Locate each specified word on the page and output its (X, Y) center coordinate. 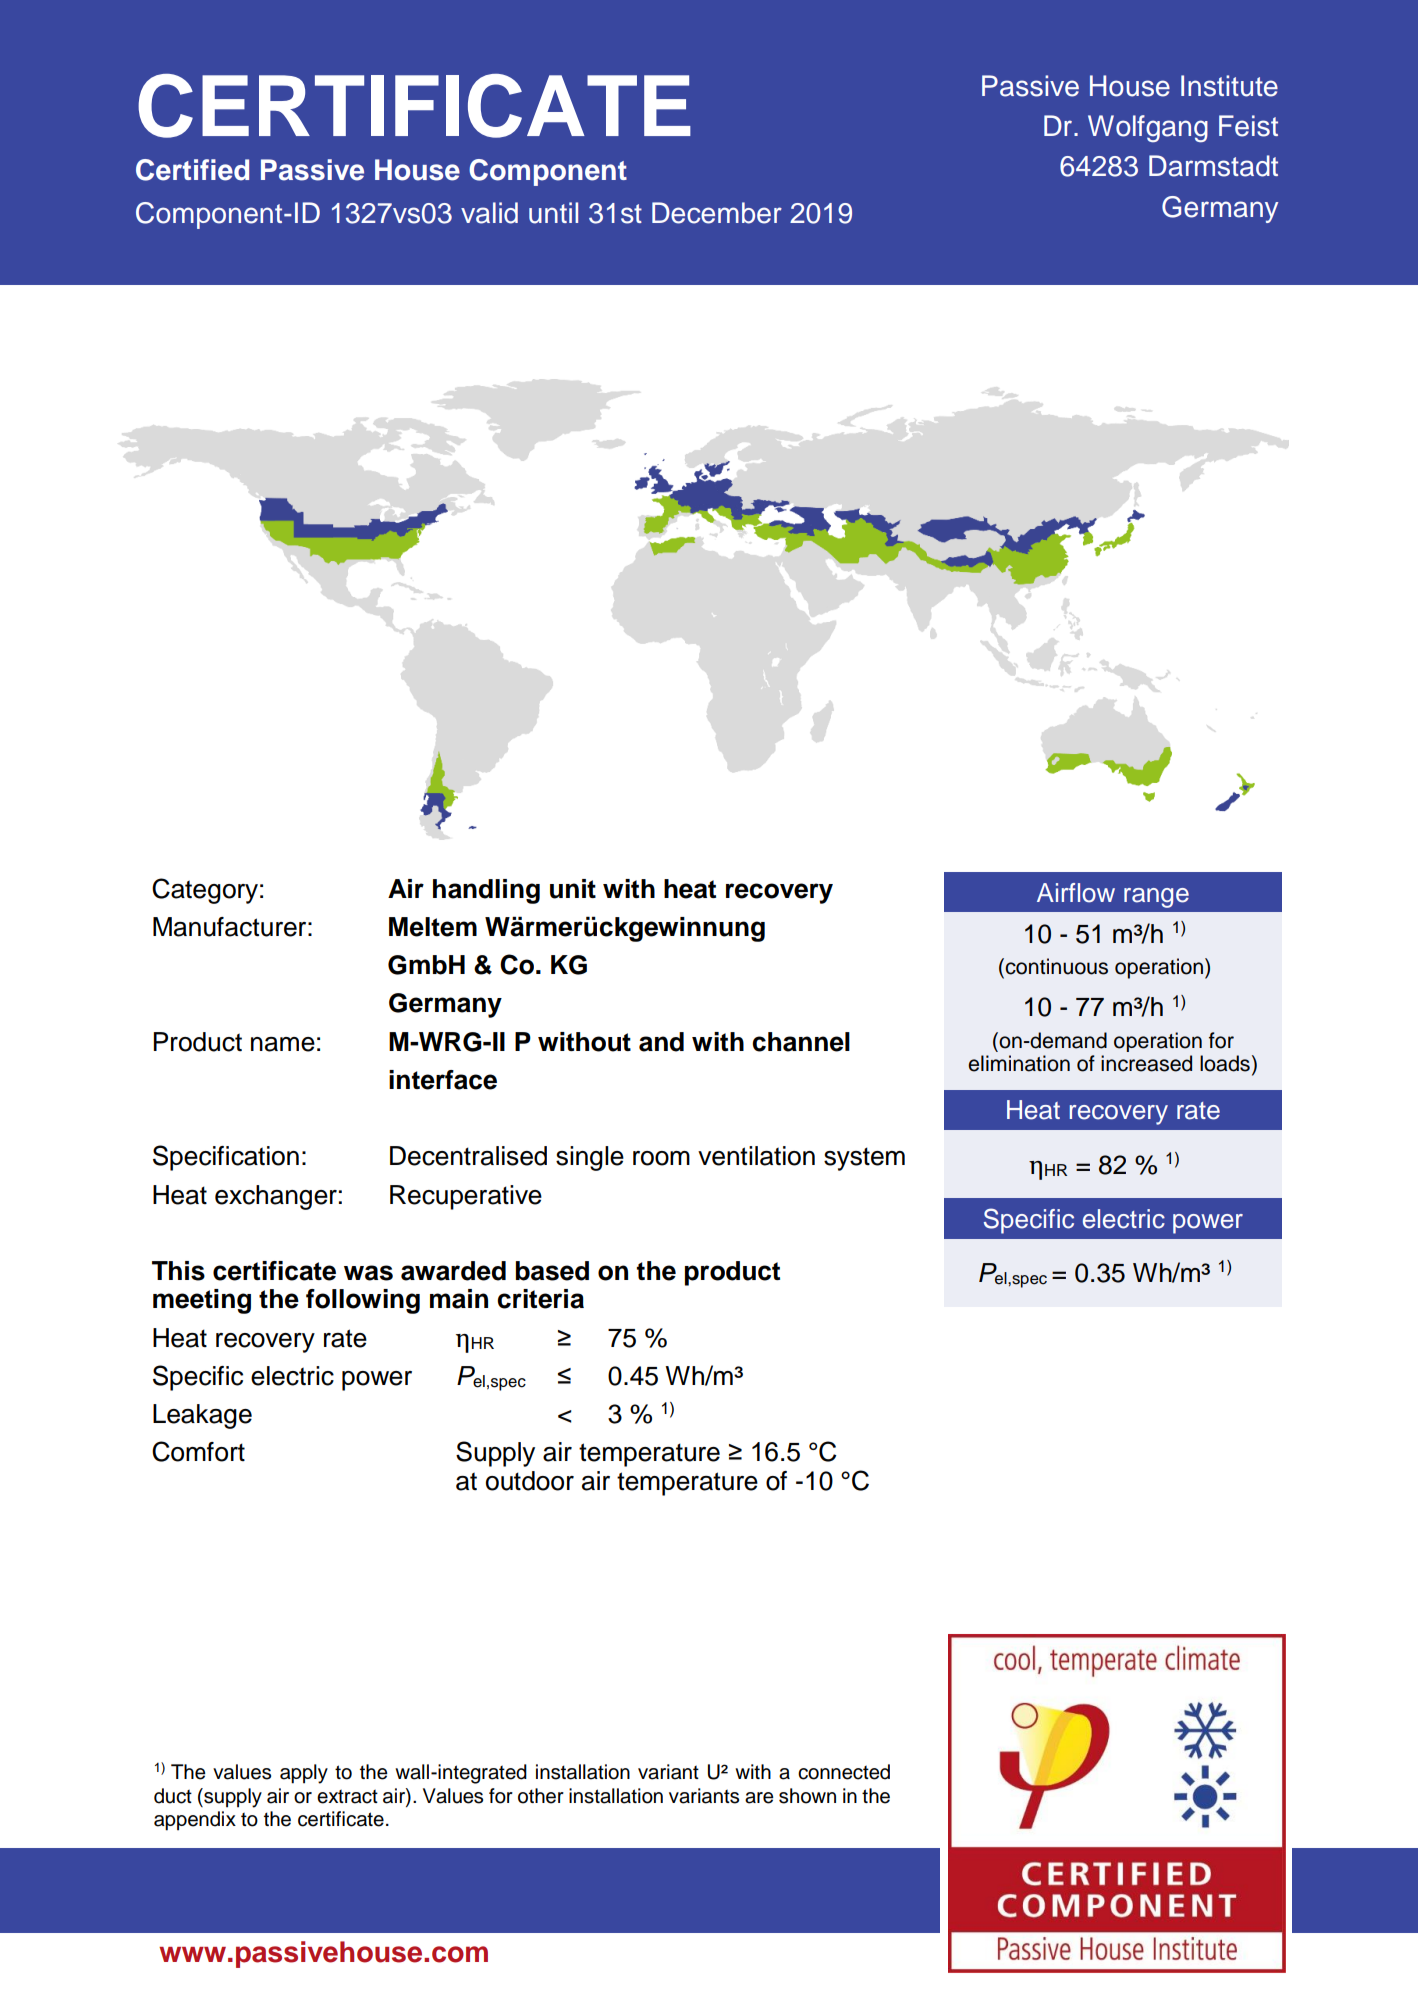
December (717, 213)
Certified (192, 170)
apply (304, 1774)
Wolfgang (1148, 129)
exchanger (276, 1197)
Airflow (1076, 893)
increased (1146, 1063)
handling (486, 891)
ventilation (756, 1156)
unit (573, 889)
